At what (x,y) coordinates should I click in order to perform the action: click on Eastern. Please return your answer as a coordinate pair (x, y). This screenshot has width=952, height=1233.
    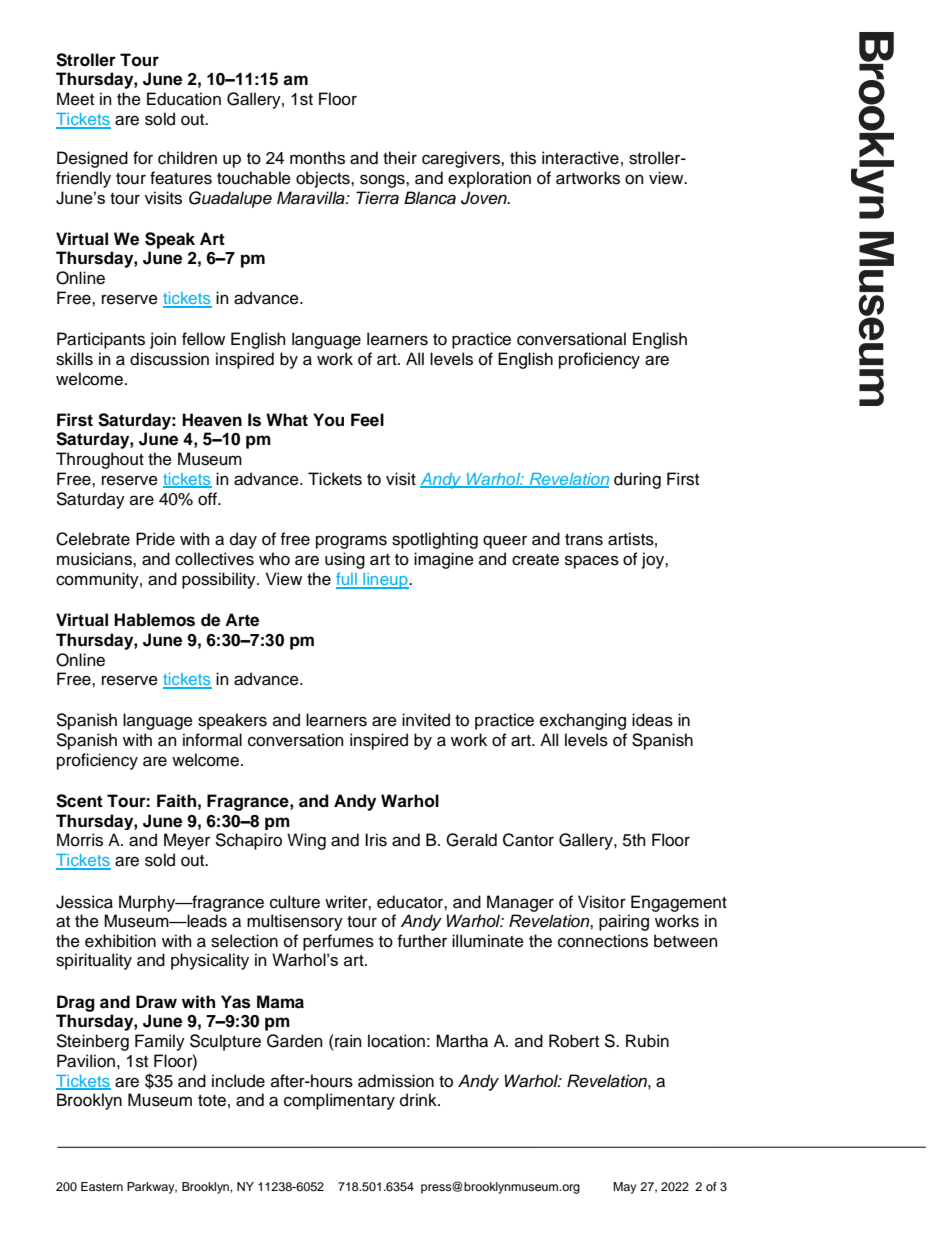
    Looking at the image, I should click on (102, 1186).
